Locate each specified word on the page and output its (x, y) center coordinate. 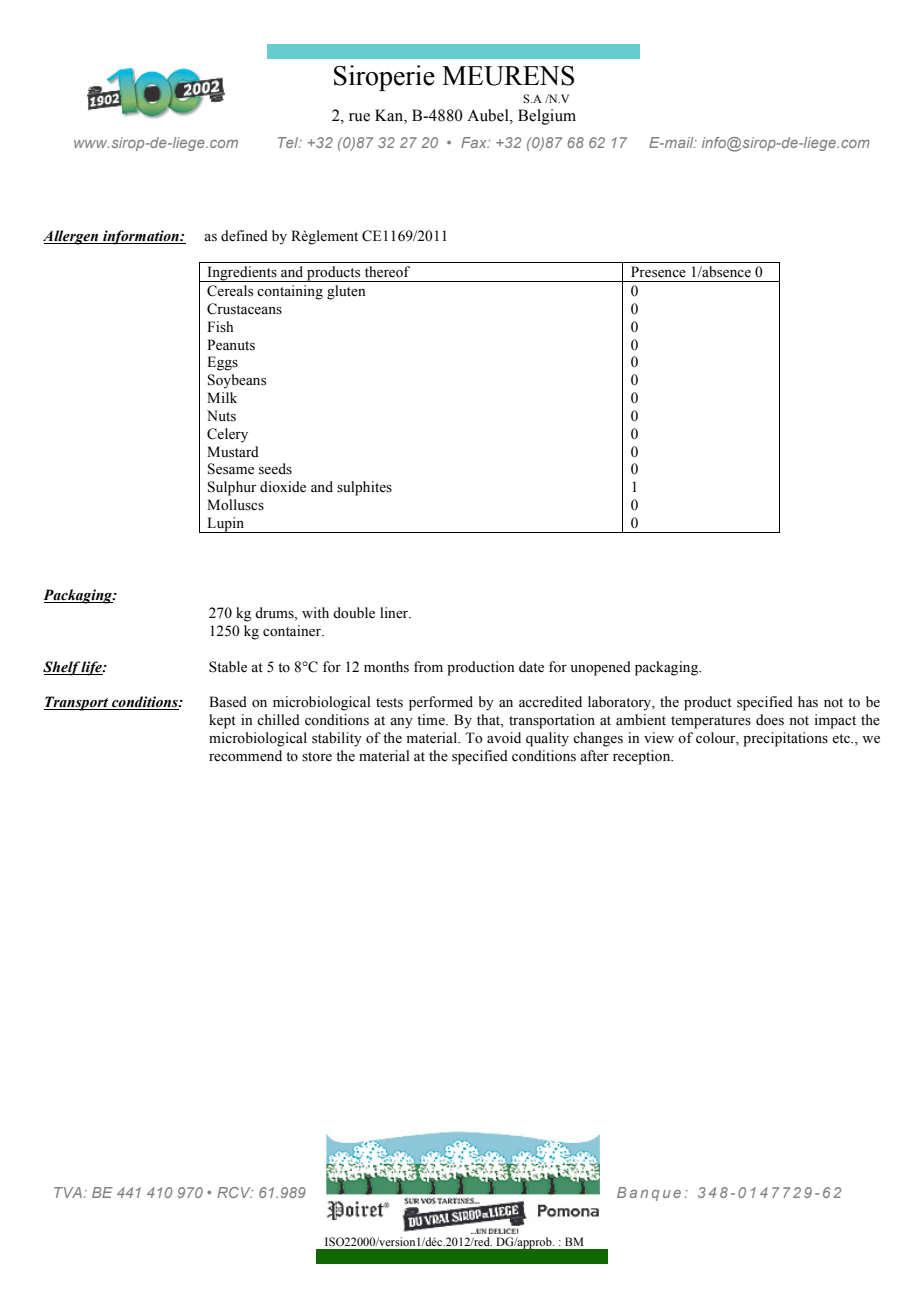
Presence (658, 272)
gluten (346, 292)
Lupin (226, 525)
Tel (289, 142)
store (317, 757)
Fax (475, 142)
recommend (245, 756)
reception (643, 757)
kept (222, 721)
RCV (235, 1192)
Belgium (547, 117)
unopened (600, 668)
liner (395, 613)
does (770, 720)
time (432, 719)
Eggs (222, 363)
